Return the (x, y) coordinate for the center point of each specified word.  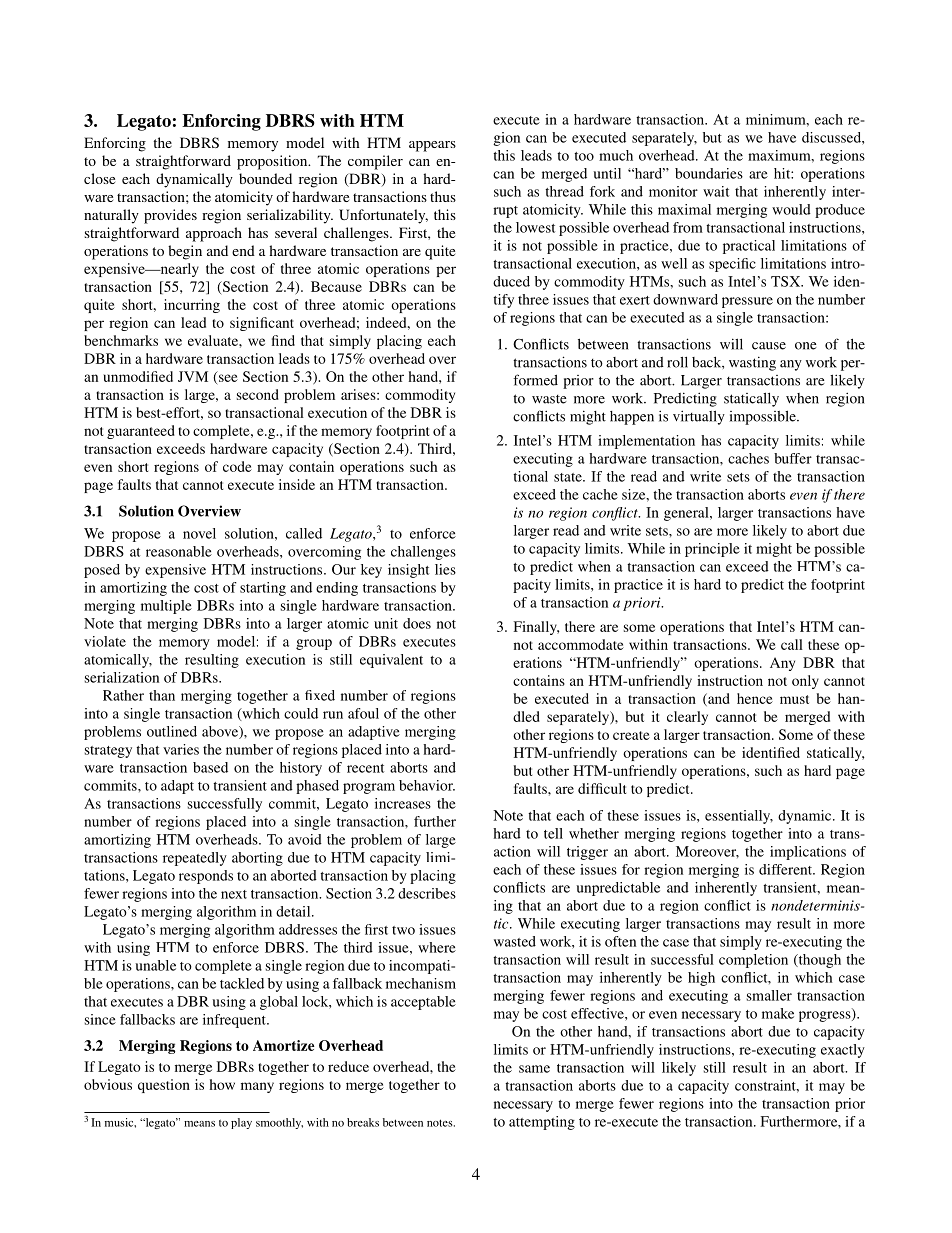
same (534, 1069)
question (164, 1086)
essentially (739, 817)
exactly (843, 1051)
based (210, 767)
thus (443, 196)
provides (170, 216)
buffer (793, 458)
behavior (427, 785)
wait (716, 191)
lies (445, 569)
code (237, 466)
